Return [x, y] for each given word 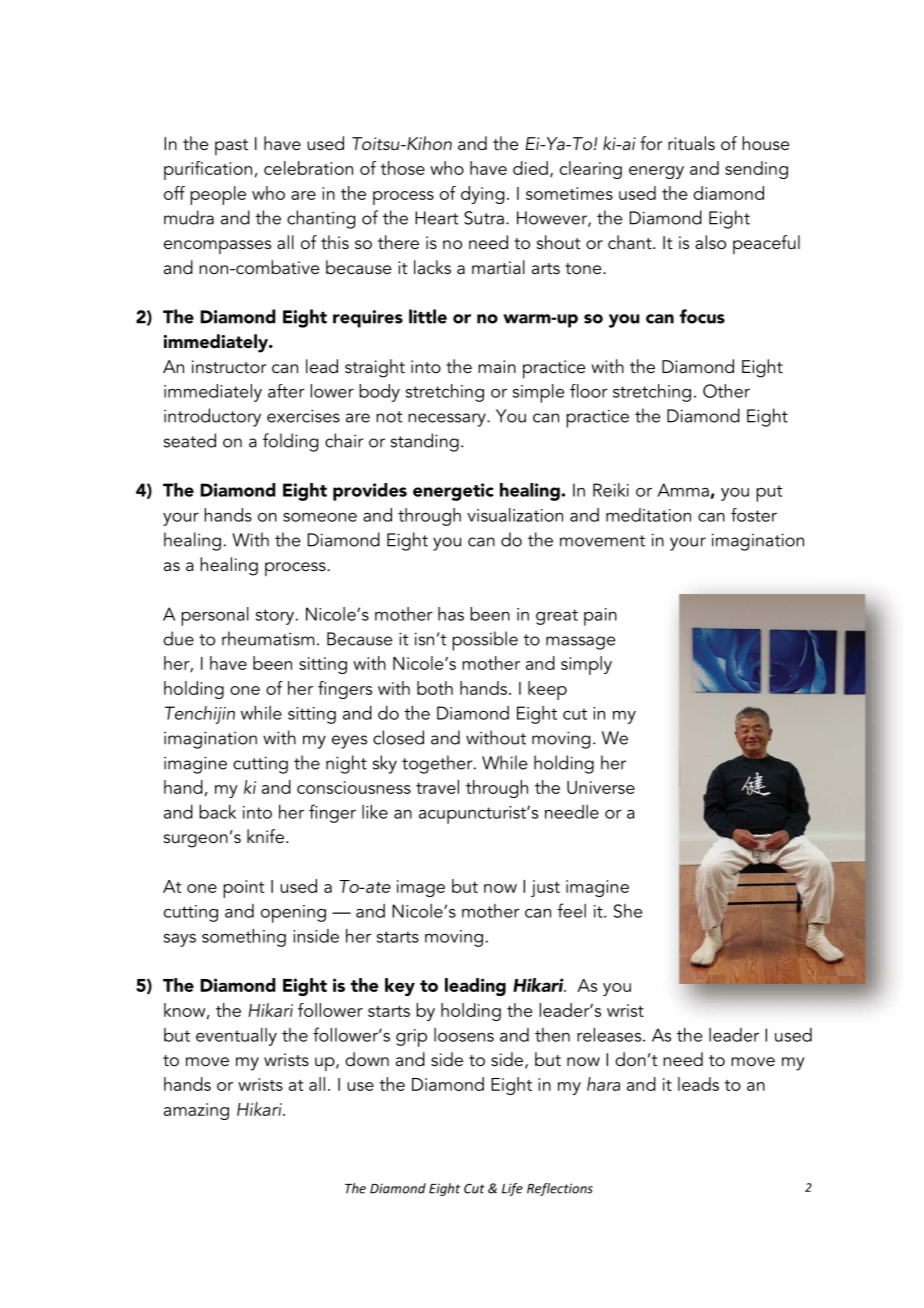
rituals [691, 143]
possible [485, 641]
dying [482, 195]
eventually [236, 1037]
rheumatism [268, 638]
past [231, 147]
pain [600, 617]
